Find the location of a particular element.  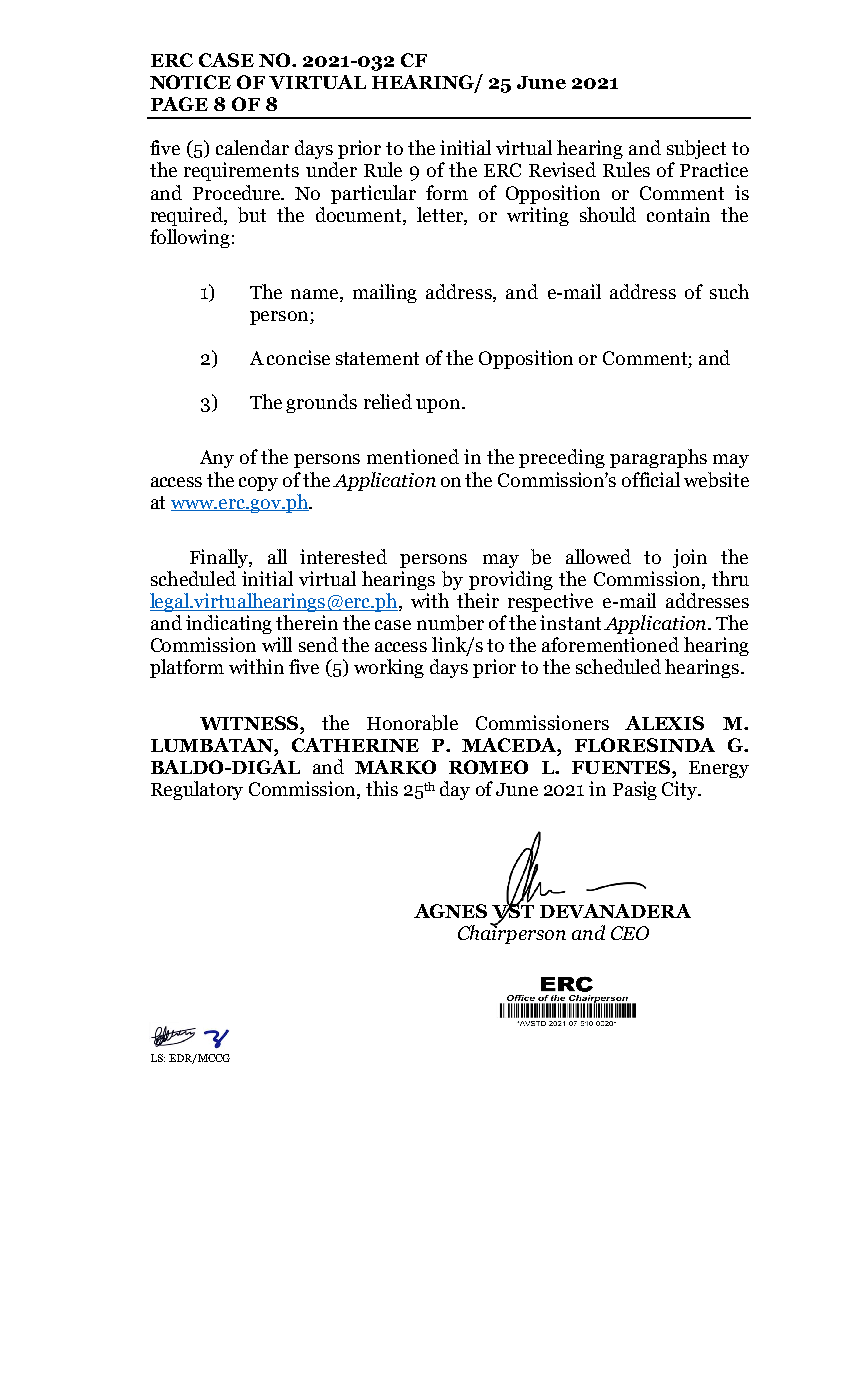

Regulatory is located at coordinates (197, 790).
